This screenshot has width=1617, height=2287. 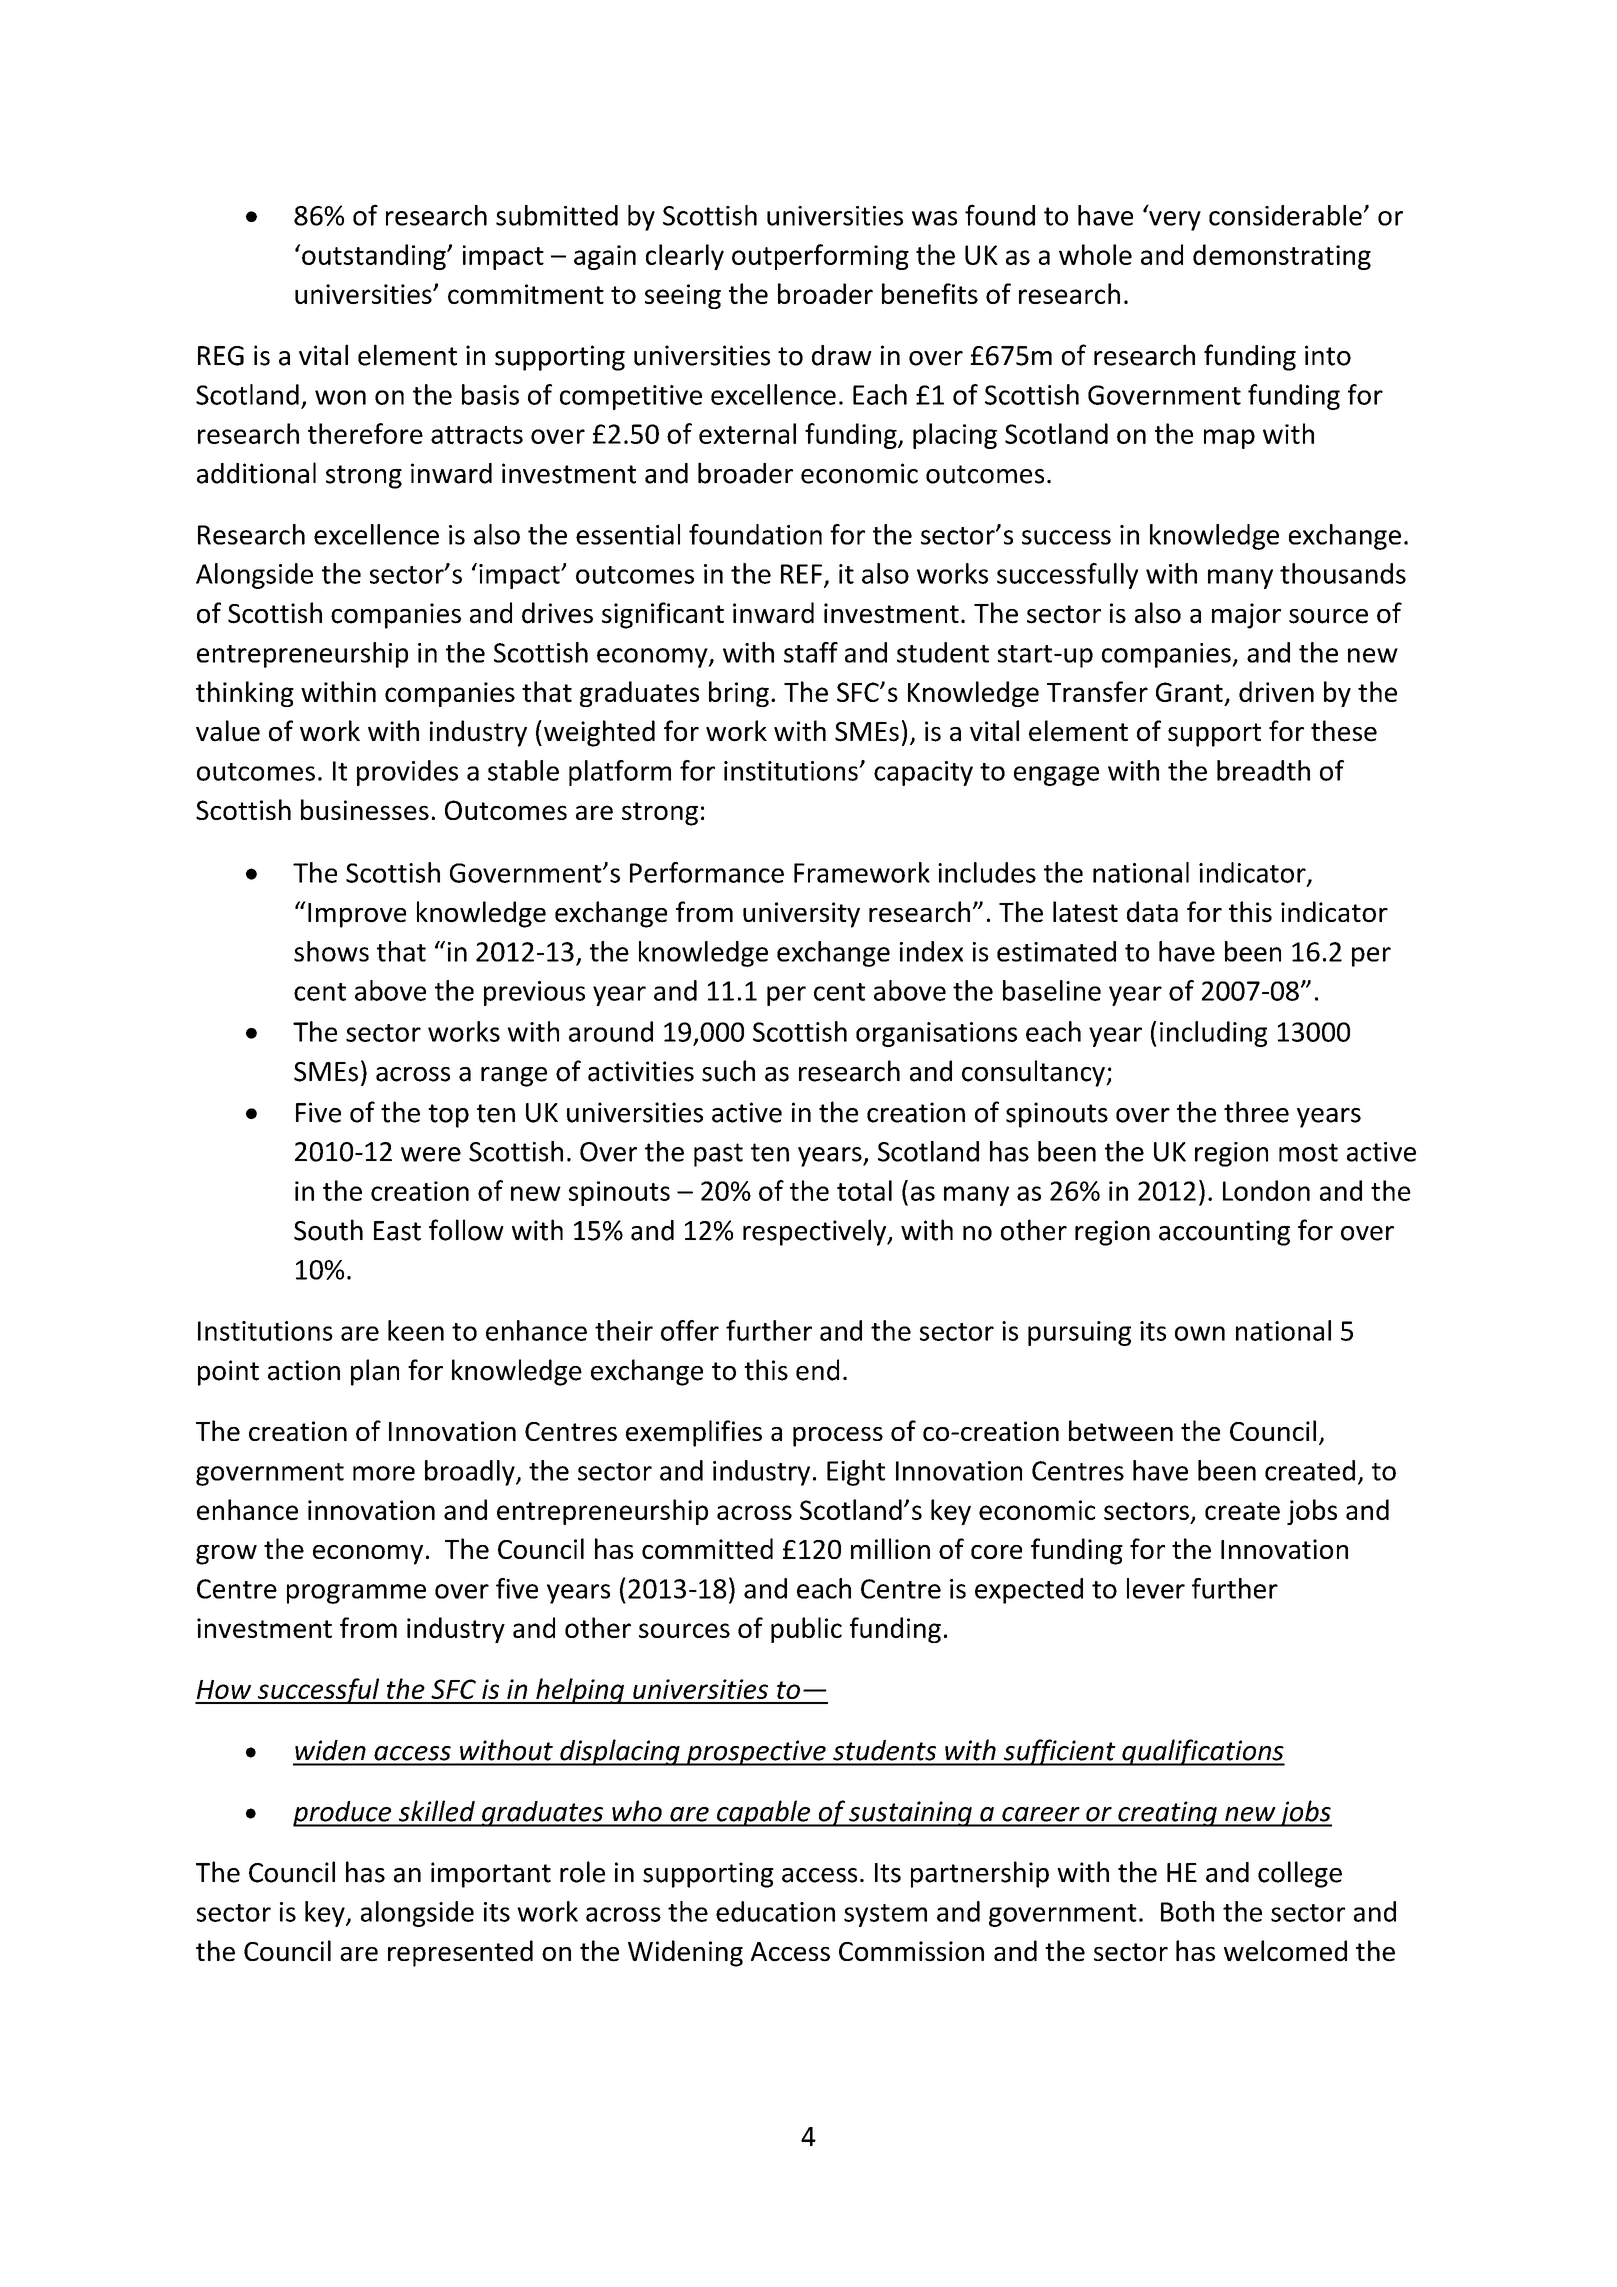 I want to click on education, so click(x=775, y=1911).
